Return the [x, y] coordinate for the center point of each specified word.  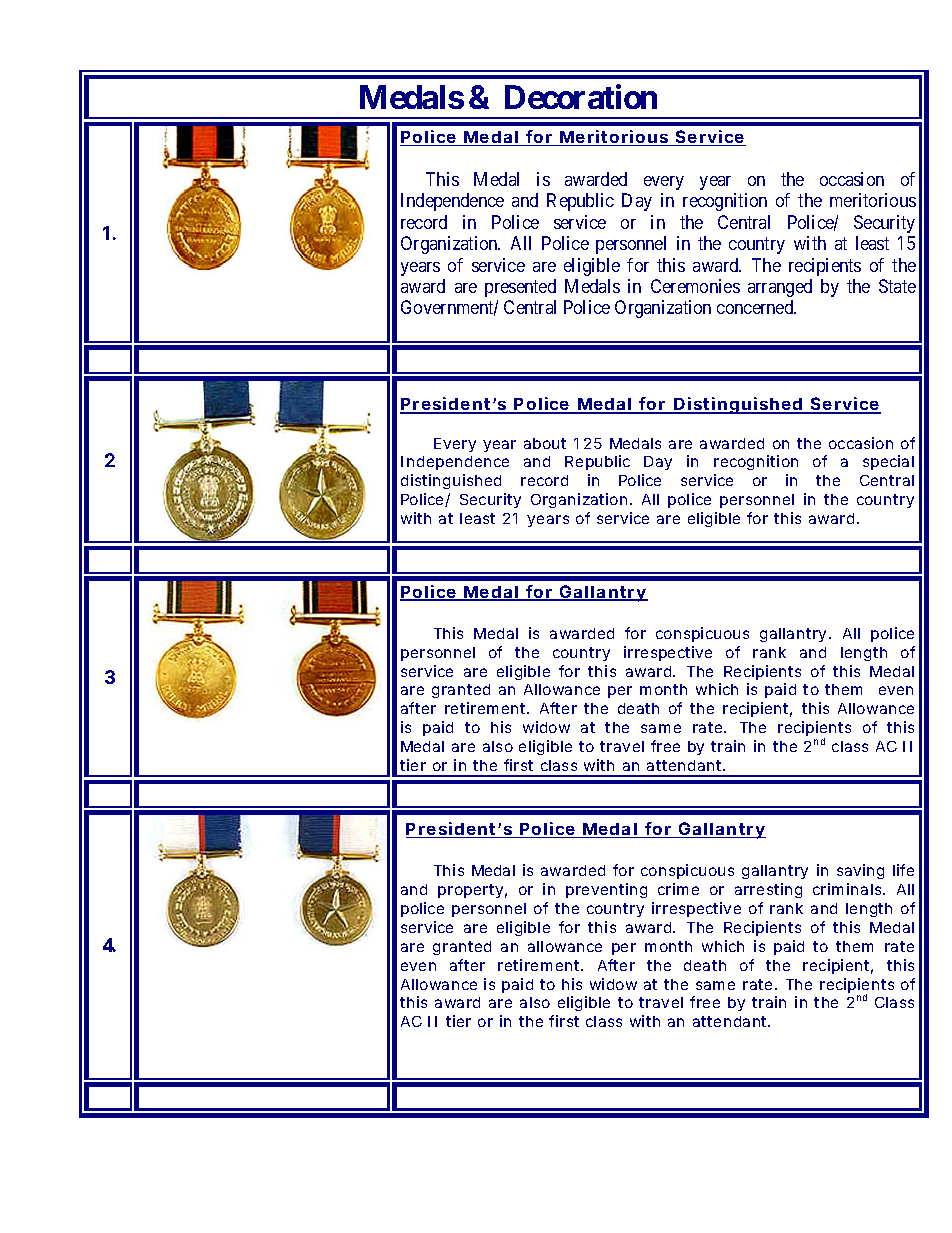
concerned [756, 307]
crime [678, 889]
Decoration [581, 97]
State [897, 286]
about [545, 443]
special [888, 462]
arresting [768, 890]
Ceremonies [695, 286]
